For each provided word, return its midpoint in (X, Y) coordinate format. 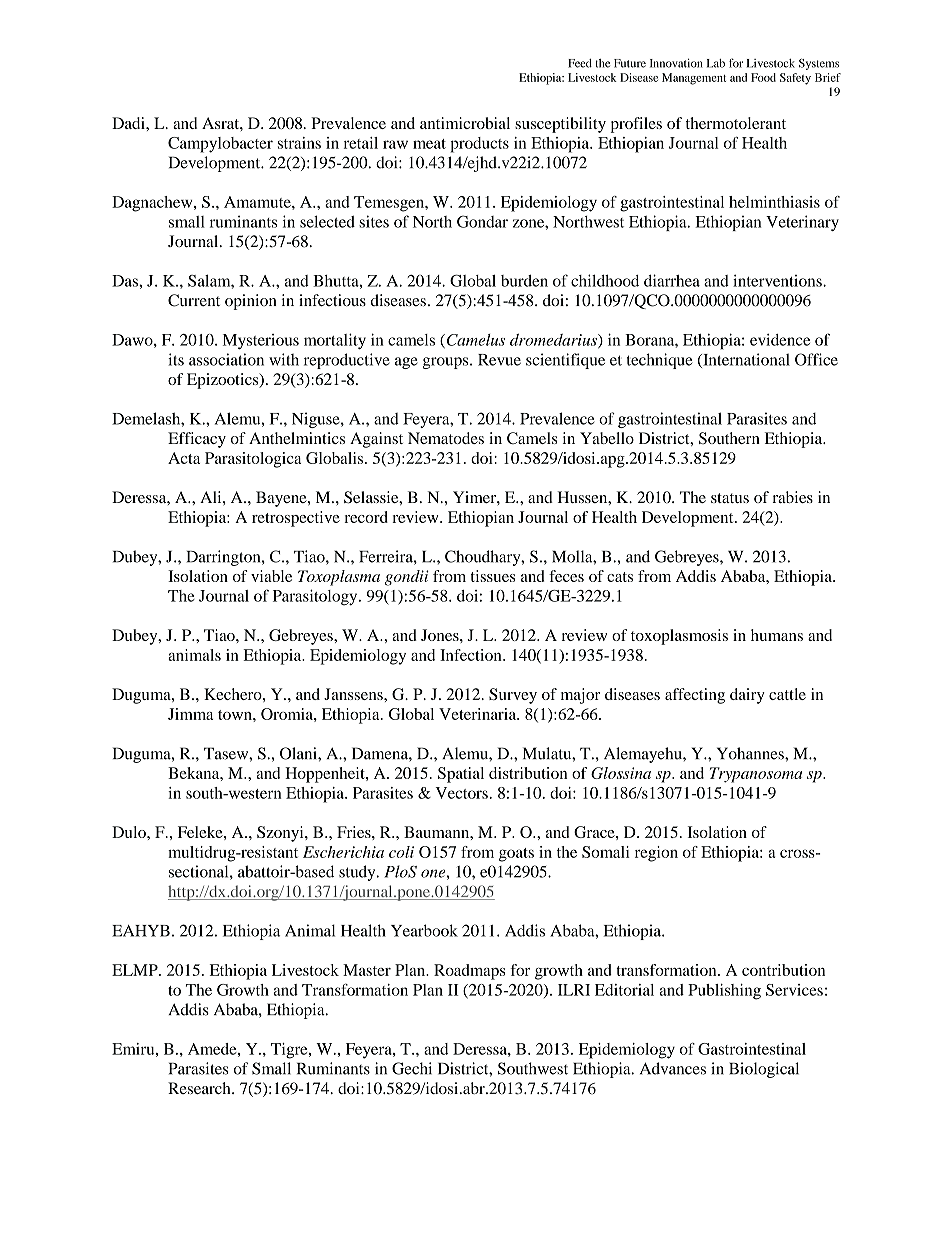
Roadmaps (470, 972)
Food (763, 77)
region (656, 854)
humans (777, 635)
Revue (499, 360)
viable (271, 576)
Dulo (130, 832)
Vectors (461, 793)
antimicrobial (465, 123)
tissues (492, 576)
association (226, 359)
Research (200, 1088)
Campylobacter (220, 145)
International (745, 360)
